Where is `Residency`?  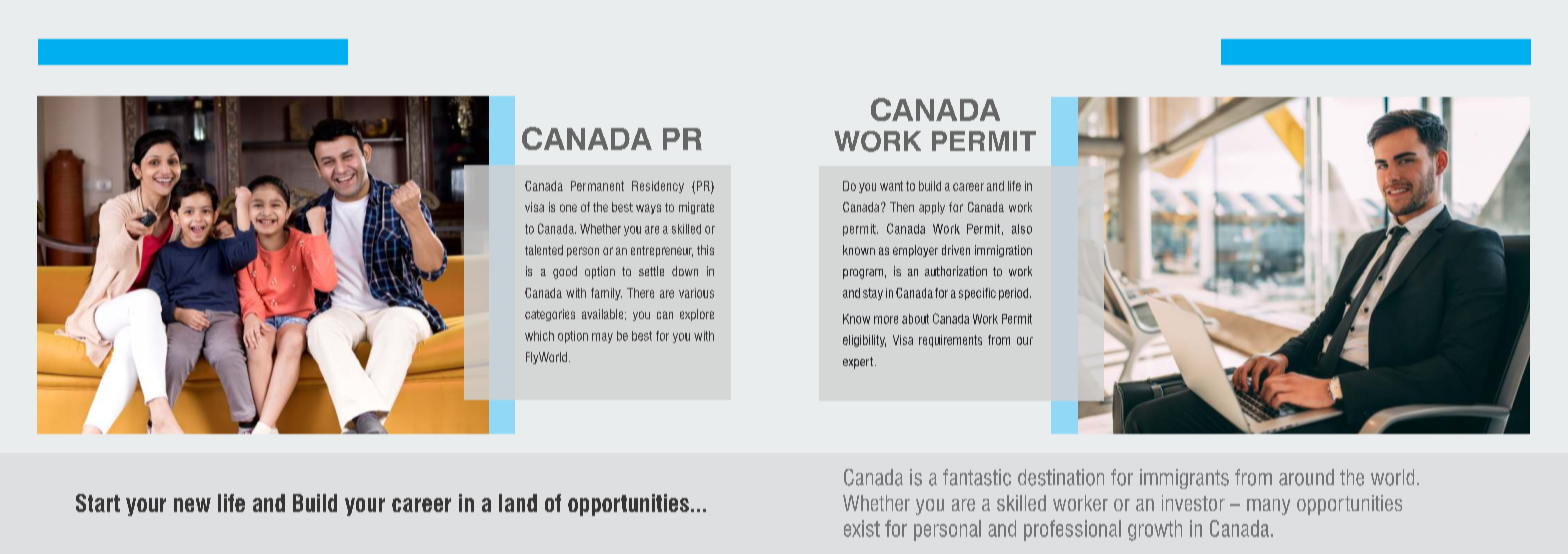 Residency is located at coordinates (658, 187).
